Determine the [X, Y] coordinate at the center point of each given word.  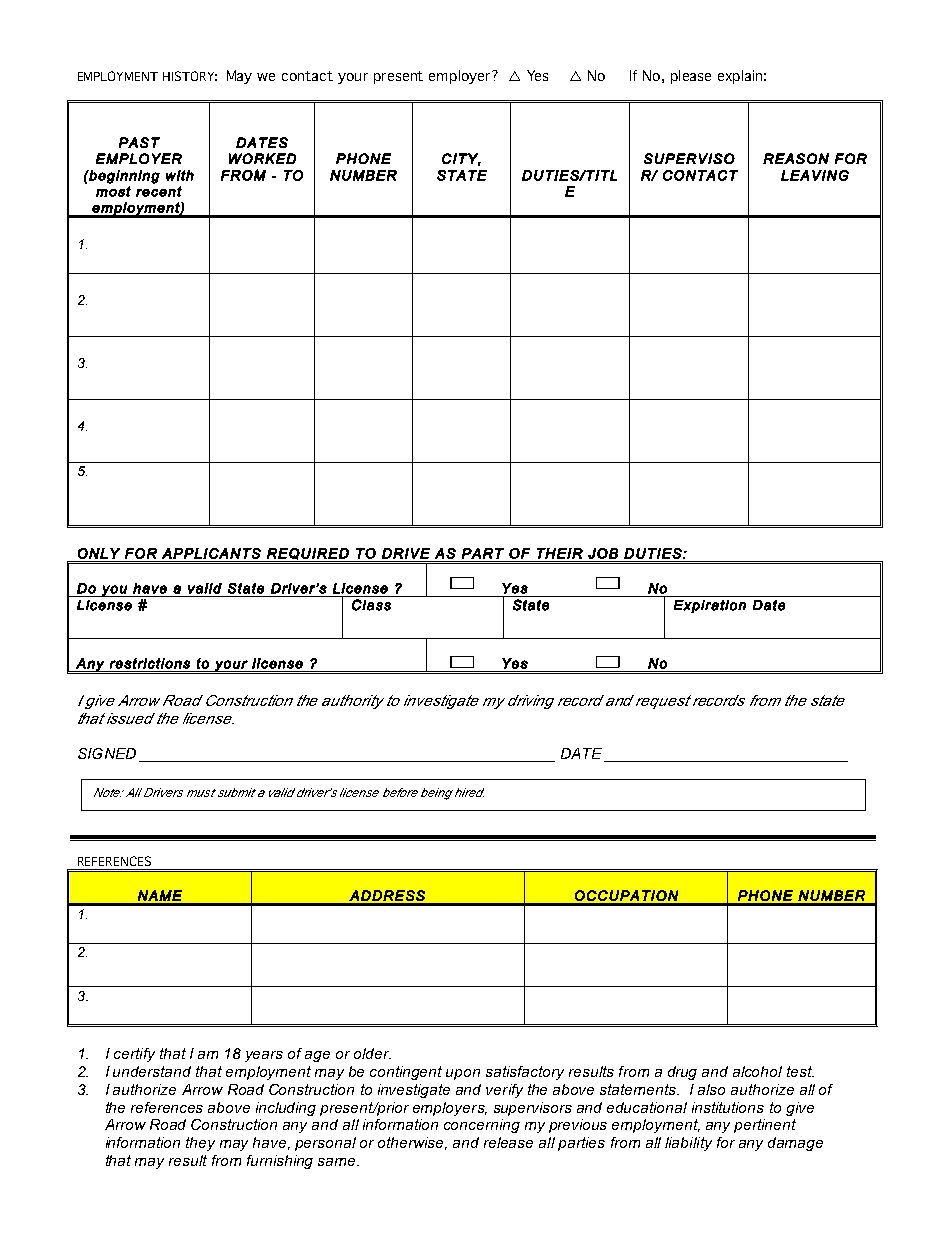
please [691, 77]
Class [371, 605]
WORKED [262, 158]
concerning [482, 1126]
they [200, 1144]
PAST [139, 142]
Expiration [710, 606]
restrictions [150, 663]
